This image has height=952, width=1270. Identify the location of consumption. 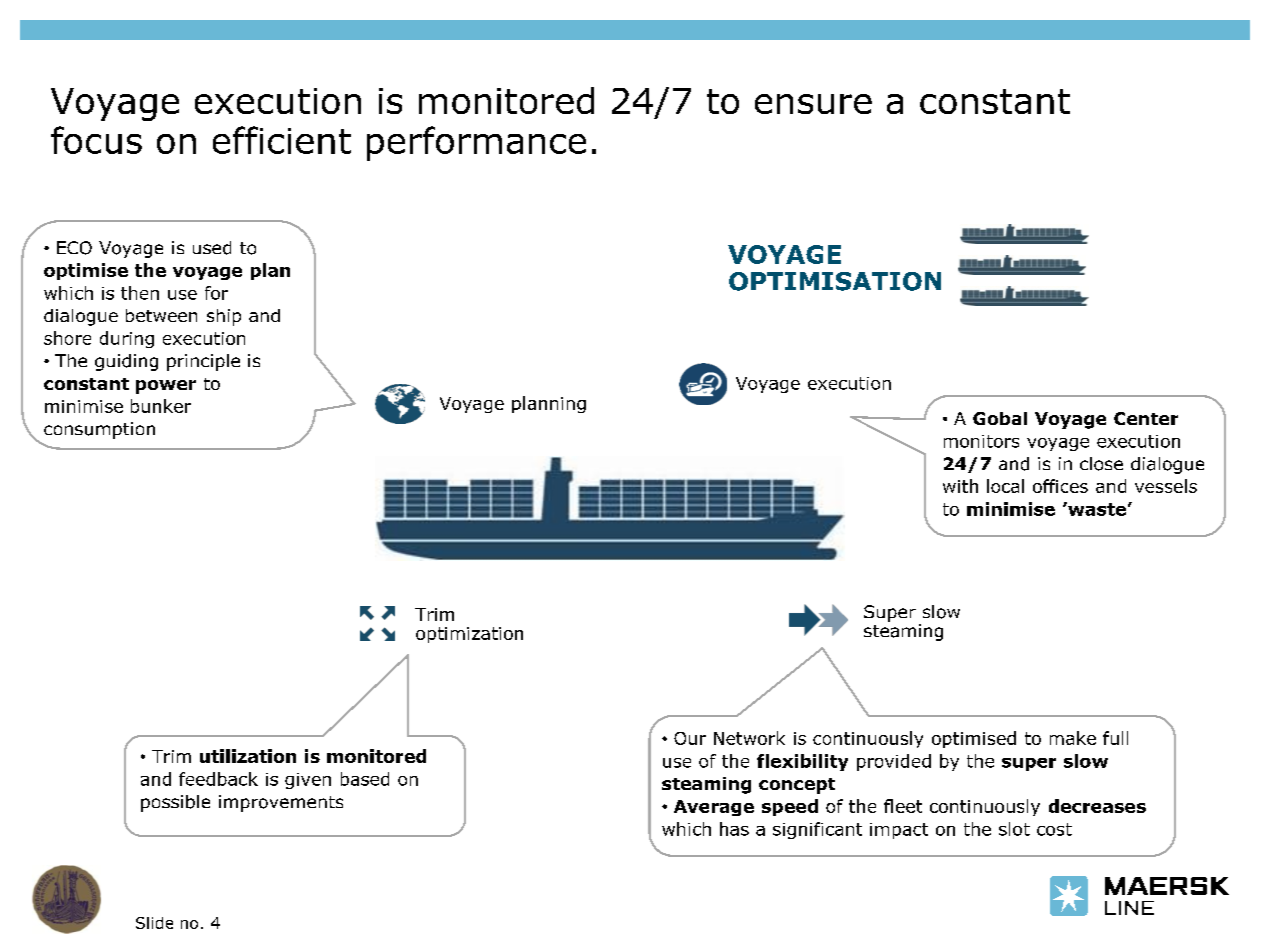
(99, 430).
